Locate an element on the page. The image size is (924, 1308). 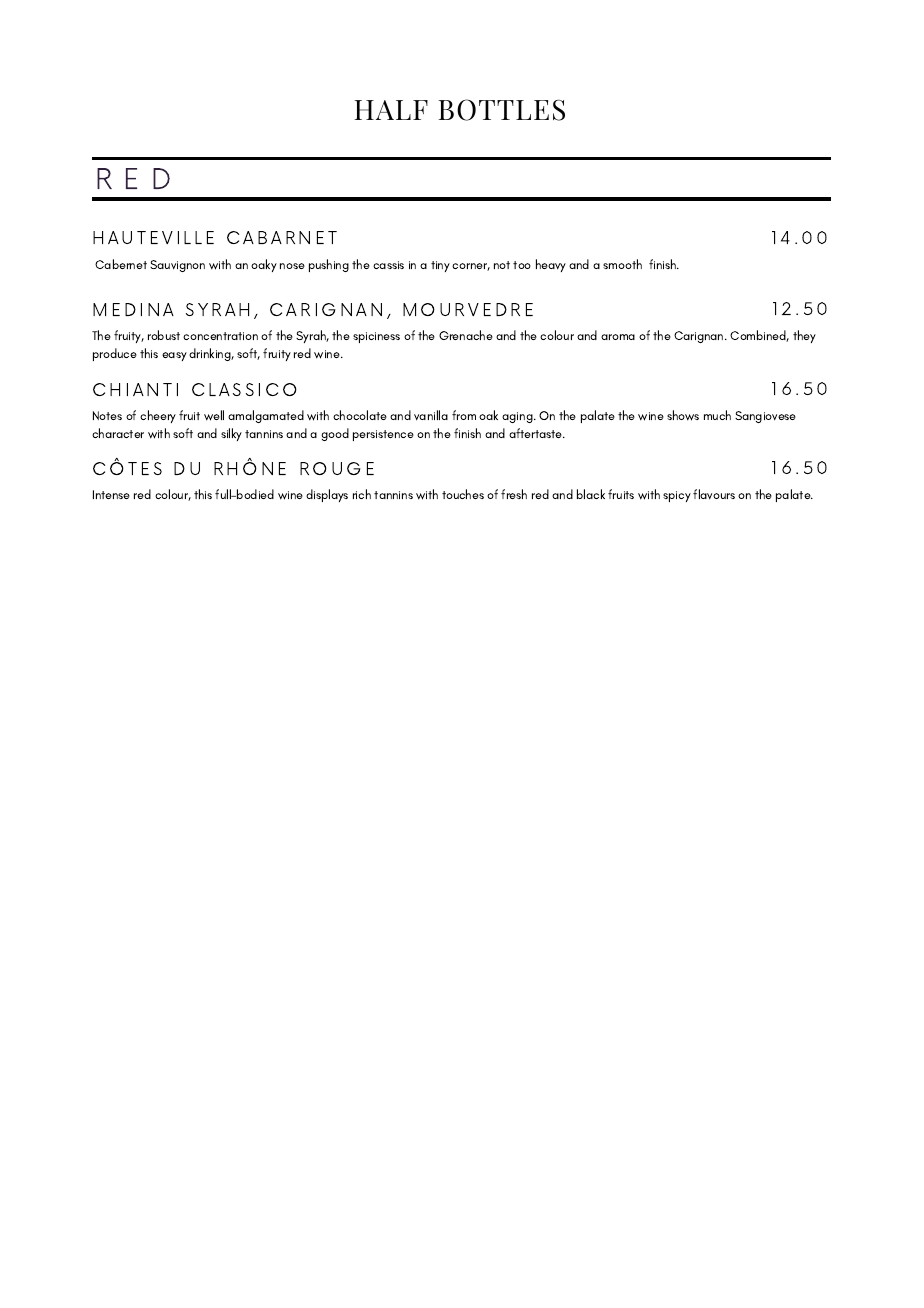
Intense is located at coordinates (111, 494).
